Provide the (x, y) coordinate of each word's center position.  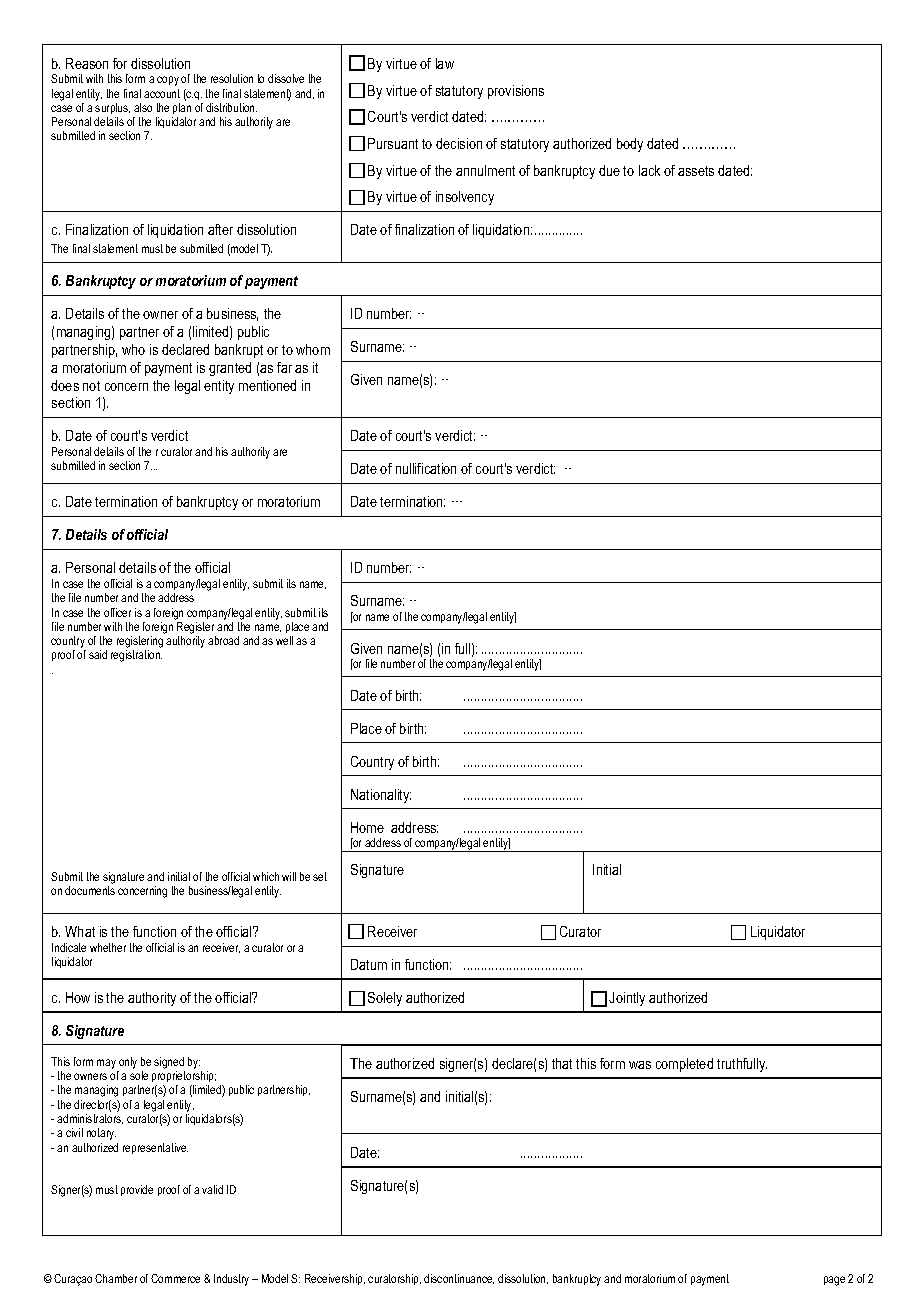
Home (367, 827)
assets (696, 171)
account (162, 93)
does (65, 385)
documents (90, 890)
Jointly (627, 999)
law (445, 63)
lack (649, 170)
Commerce (175, 1278)
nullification (426, 468)
